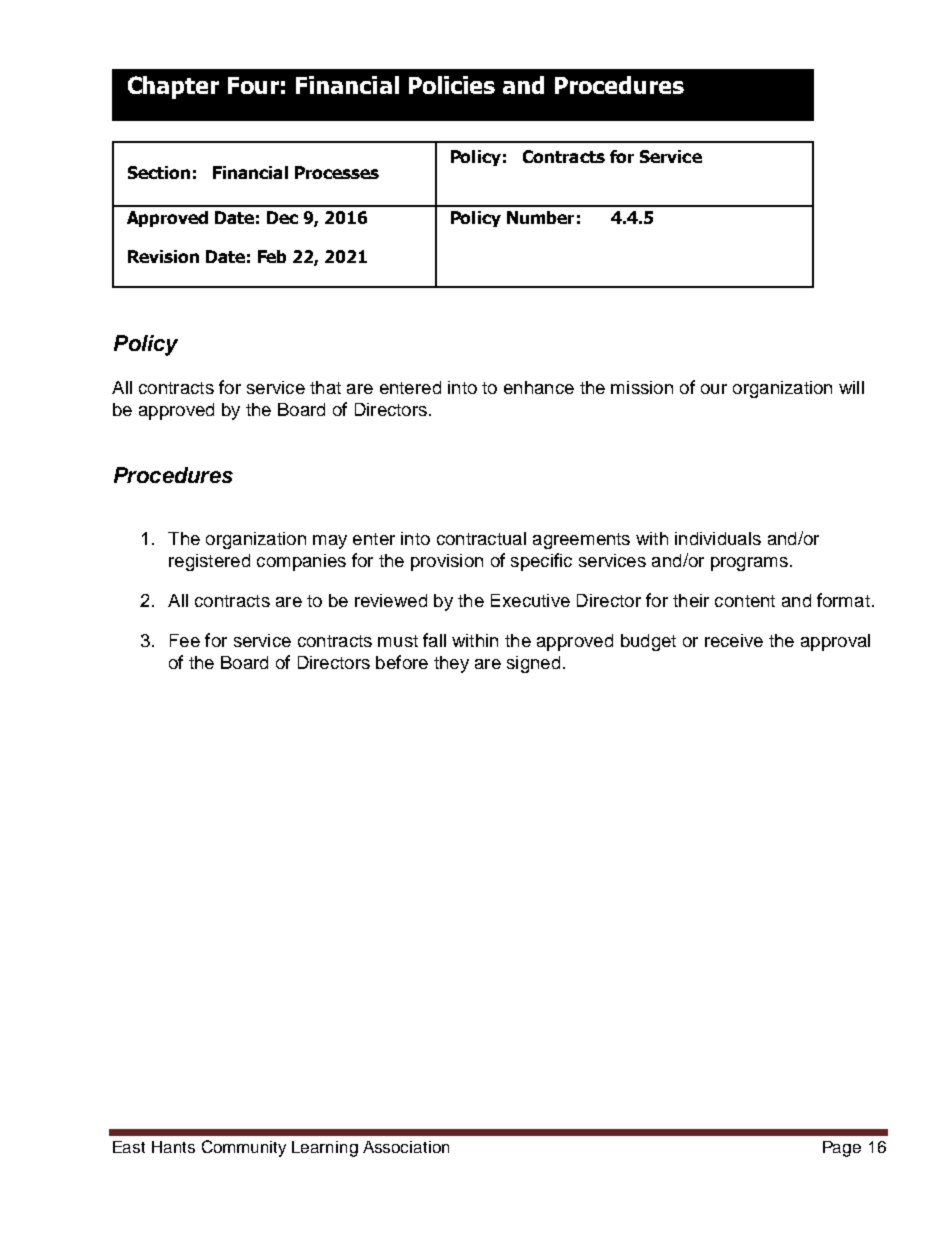 The width and height of the screenshot is (952, 1233). What do you see at coordinates (406, 1147) in the screenshot?
I see `Association` at bounding box center [406, 1147].
